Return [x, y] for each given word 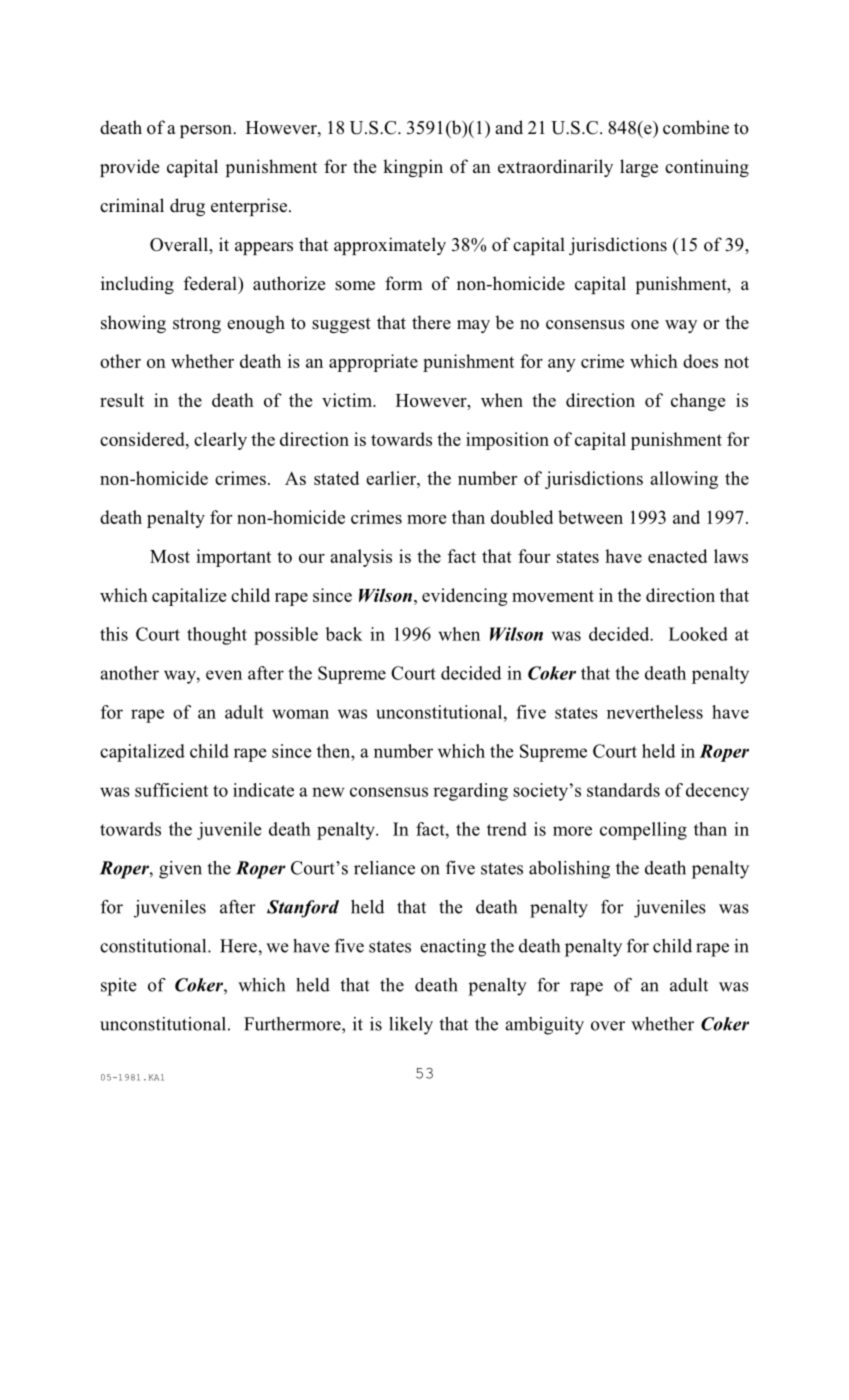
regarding [470, 792]
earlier [392, 478]
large [639, 168]
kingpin [413, 168]
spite [119, 987]
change [698, 402]
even [224, 675]
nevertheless [655, 712]
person [207, 131]
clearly [220, 441]
